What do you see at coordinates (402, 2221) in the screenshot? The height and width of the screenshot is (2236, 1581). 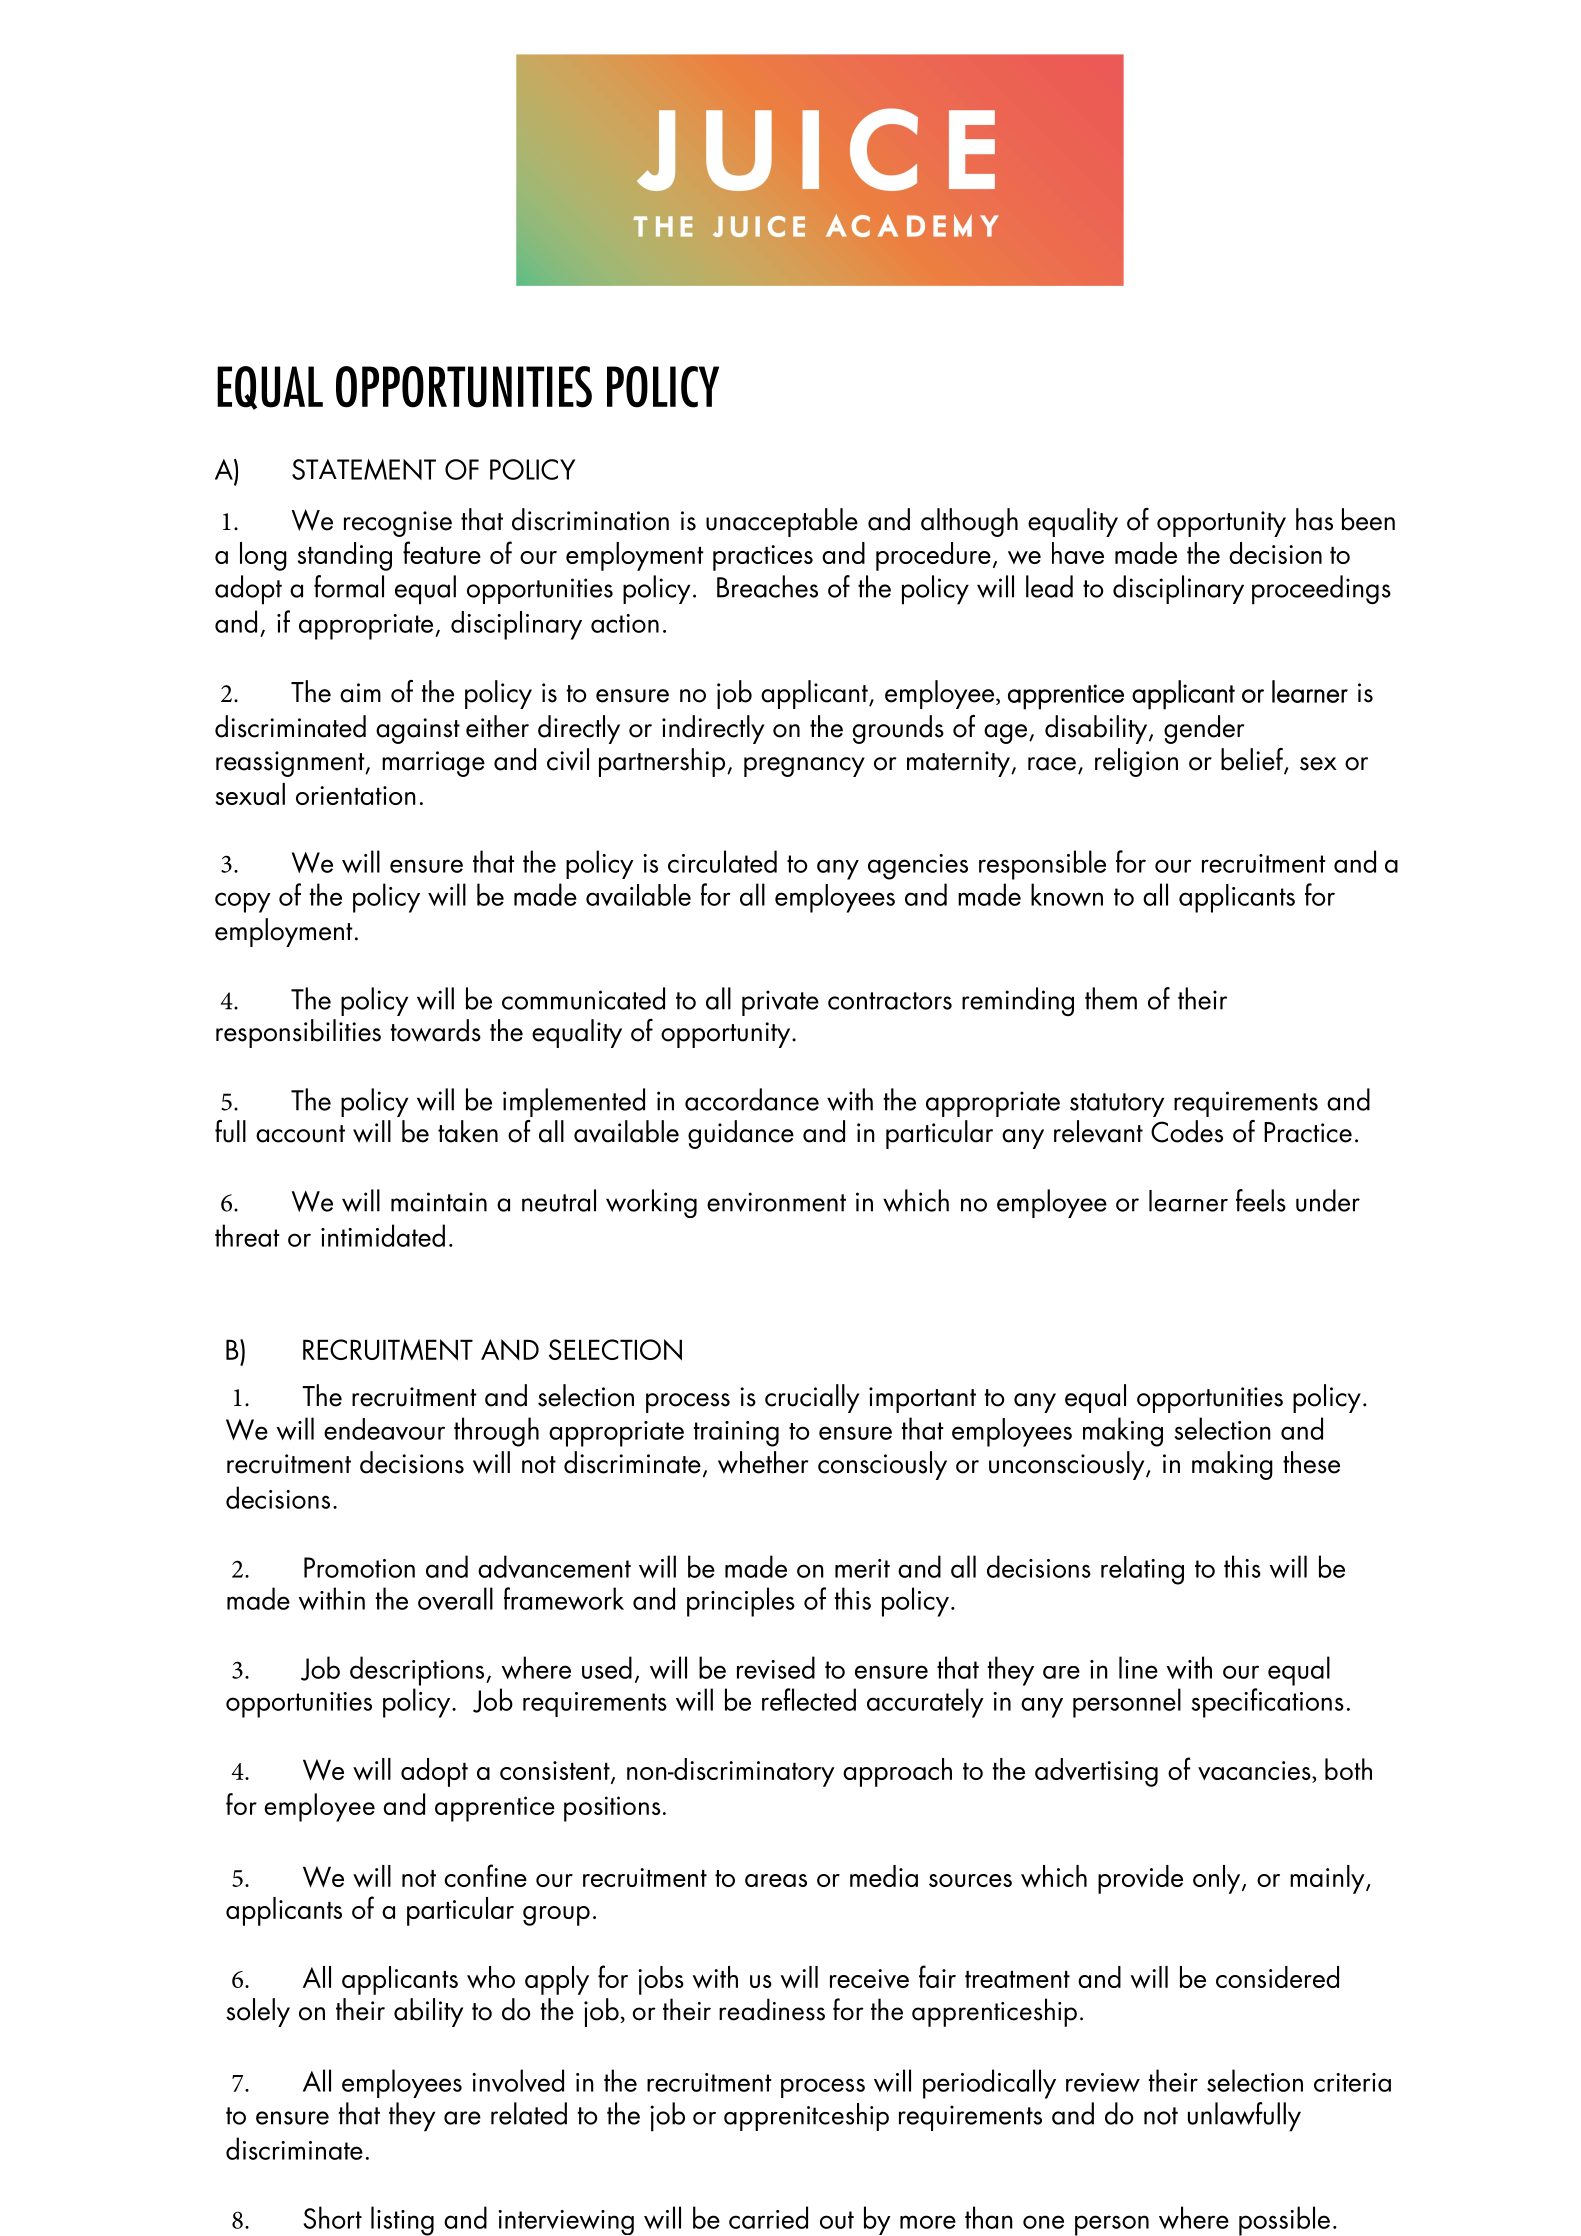 I see `listing` at bounding box center [402, 2221].
